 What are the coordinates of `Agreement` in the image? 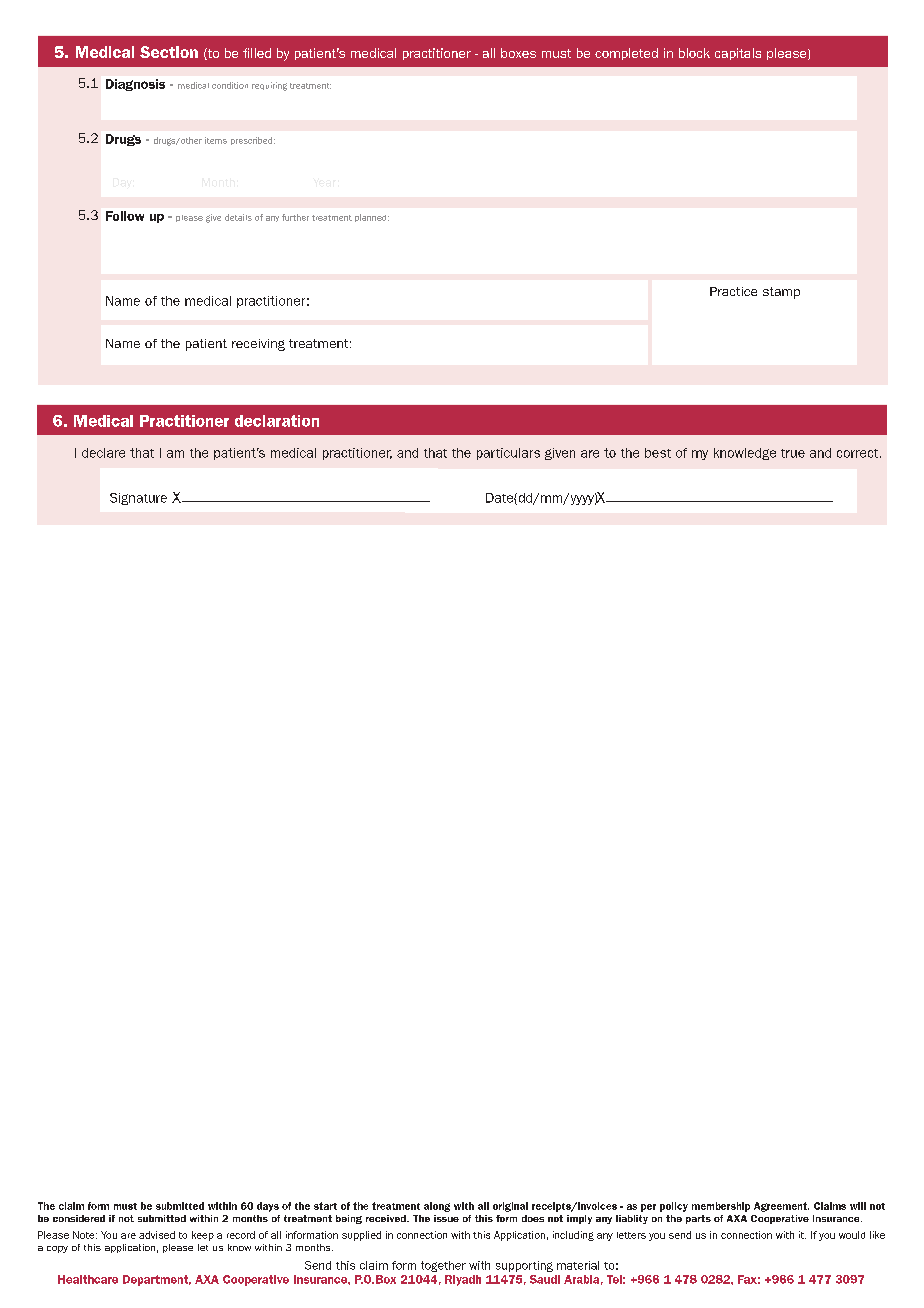 It's located at (781, 1207).
